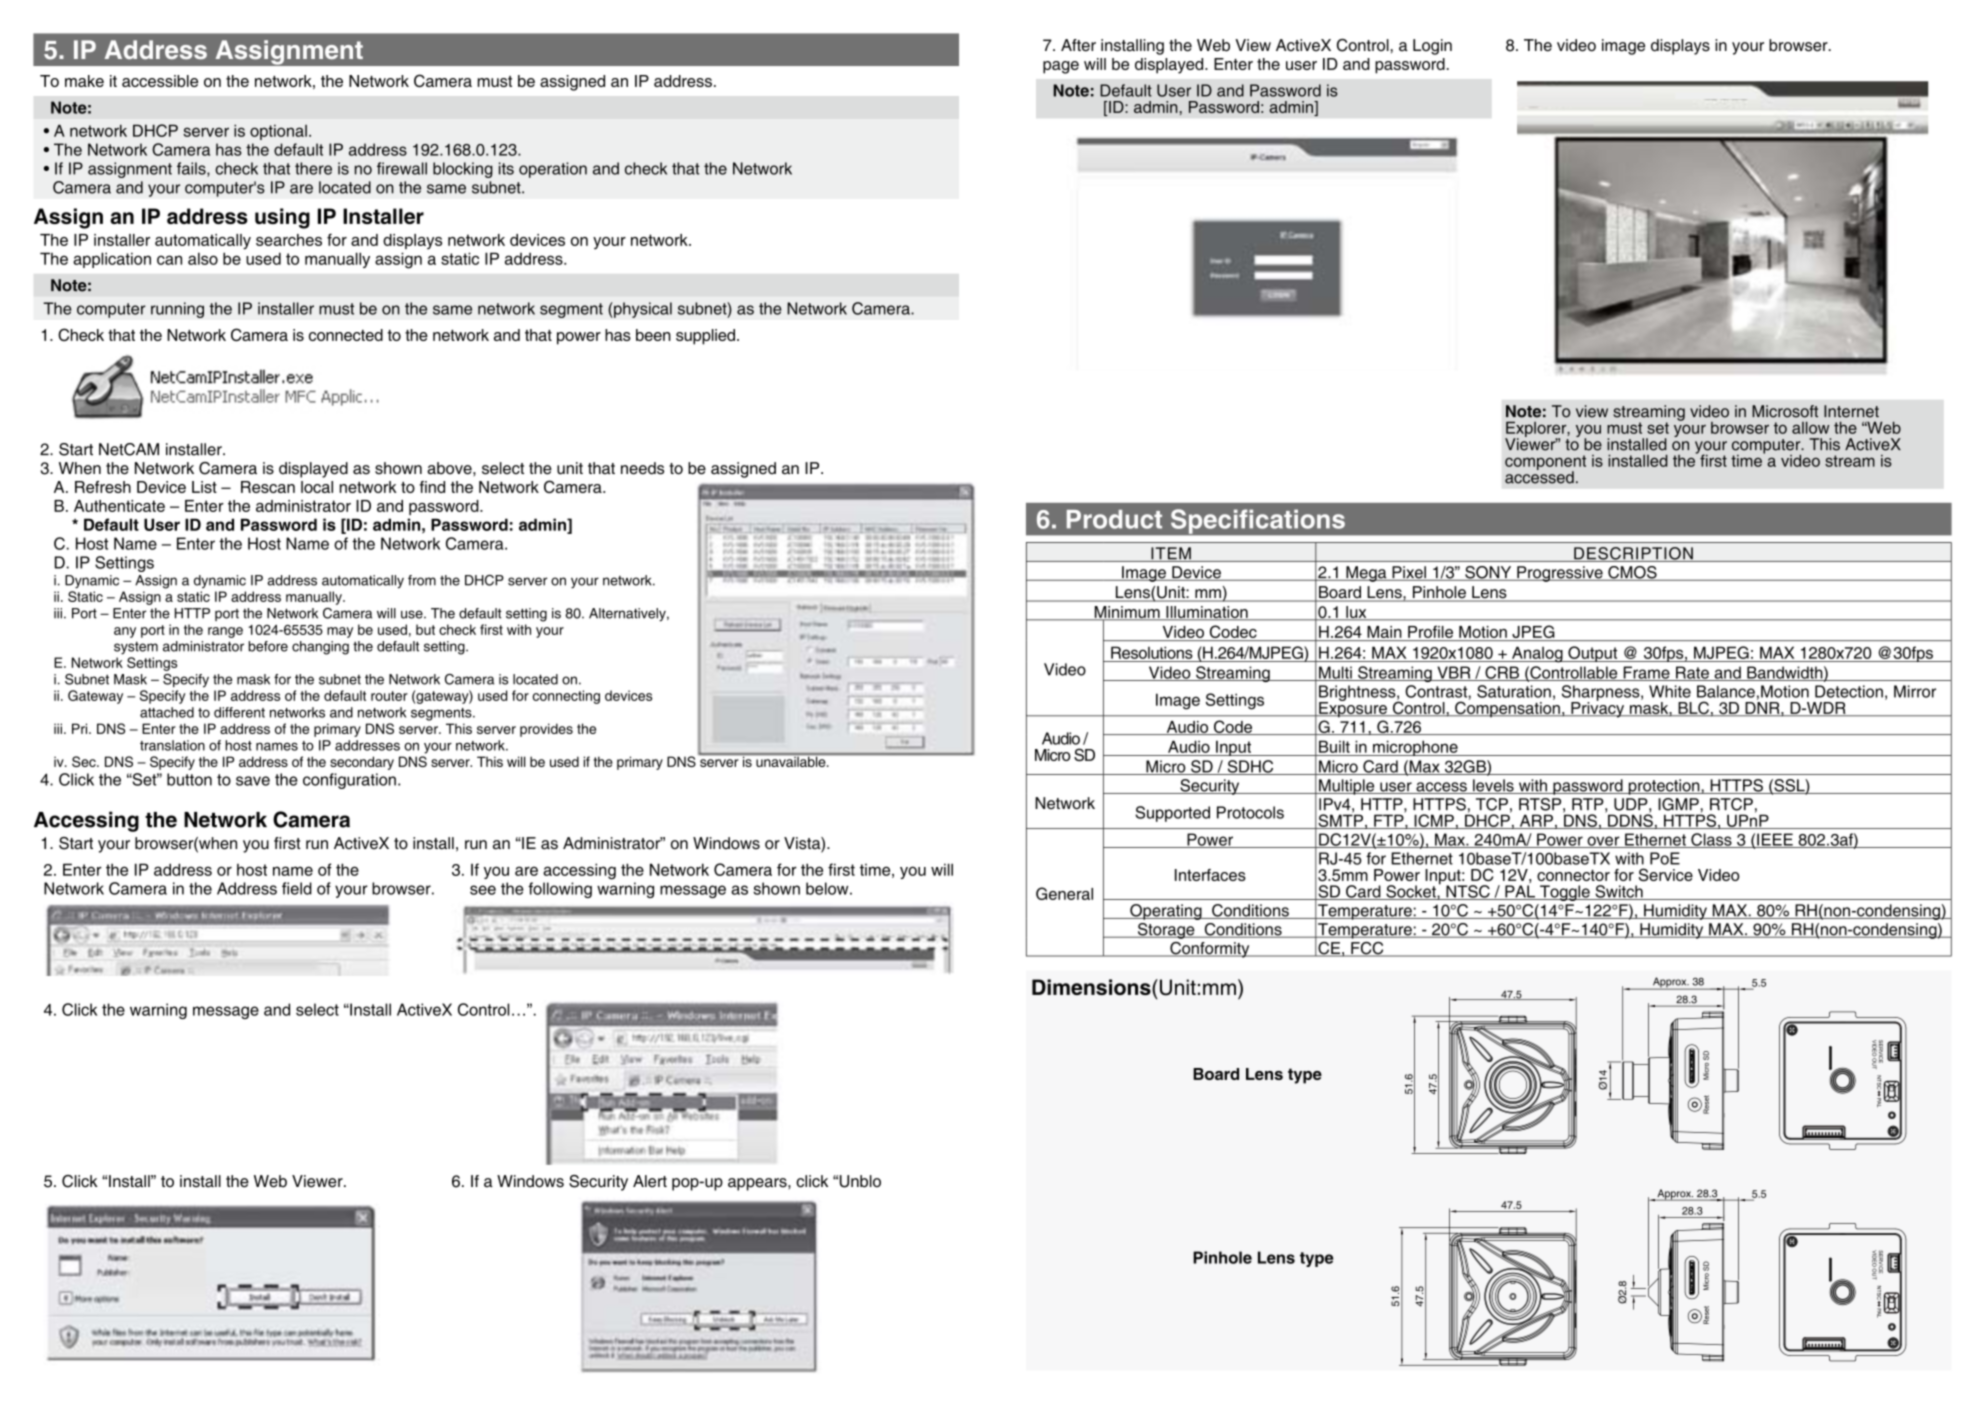  What do you see at coordinates (1432, 47) in the screenshot?
I see `Login` at bounding box center [1432, 47].
